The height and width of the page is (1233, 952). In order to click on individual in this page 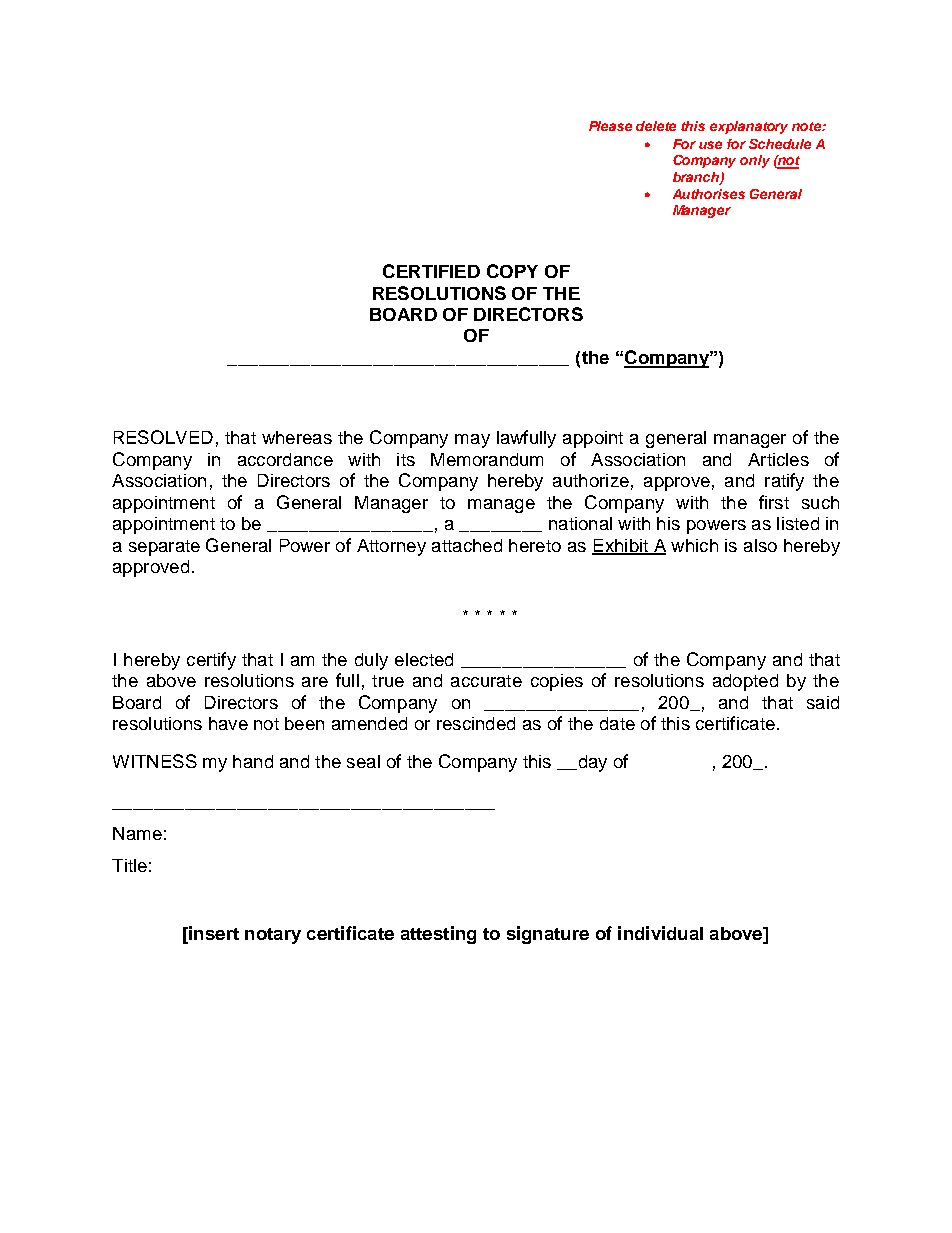, I will do `click(660, 933)`.
